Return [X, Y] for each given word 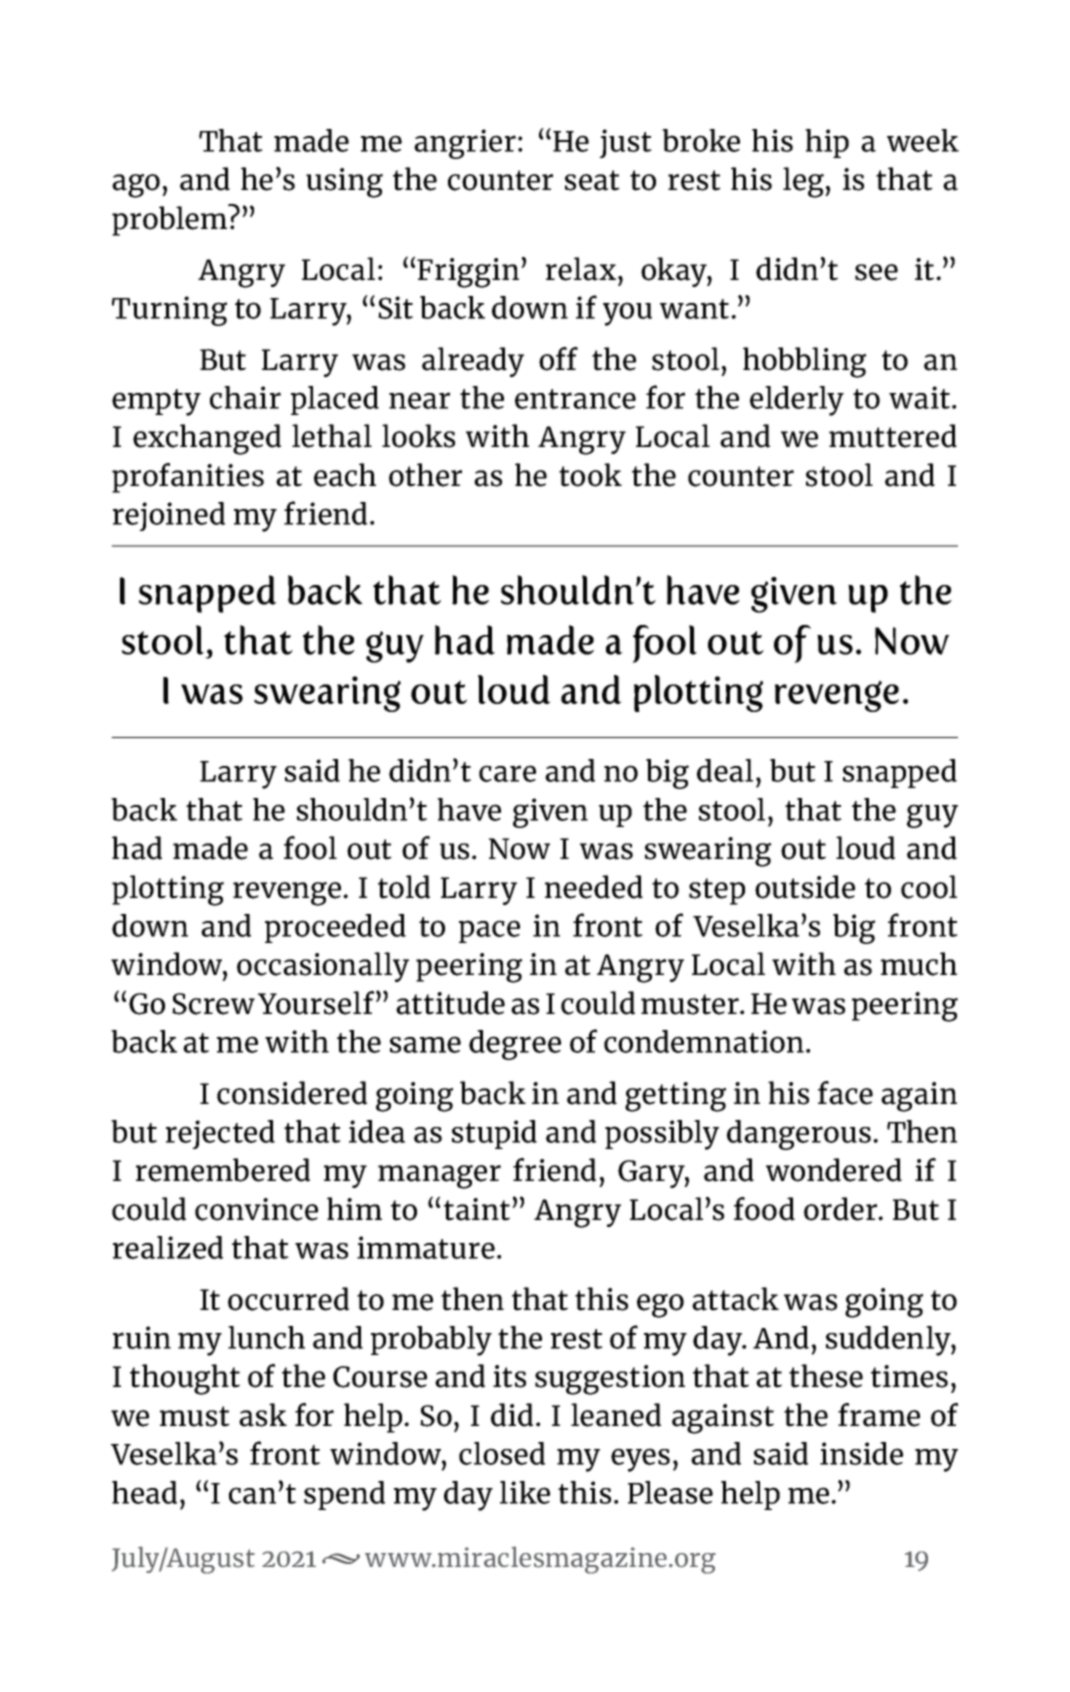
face [845, 1093]
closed [502, 1453]
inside [861, 1453]
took [590, 475]
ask [263, 1415]
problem [170, 220]
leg [804, 182]
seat [592, 180]
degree [515, 1045]
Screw [213, 1004]
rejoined [169, 516]
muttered [893, 436]
